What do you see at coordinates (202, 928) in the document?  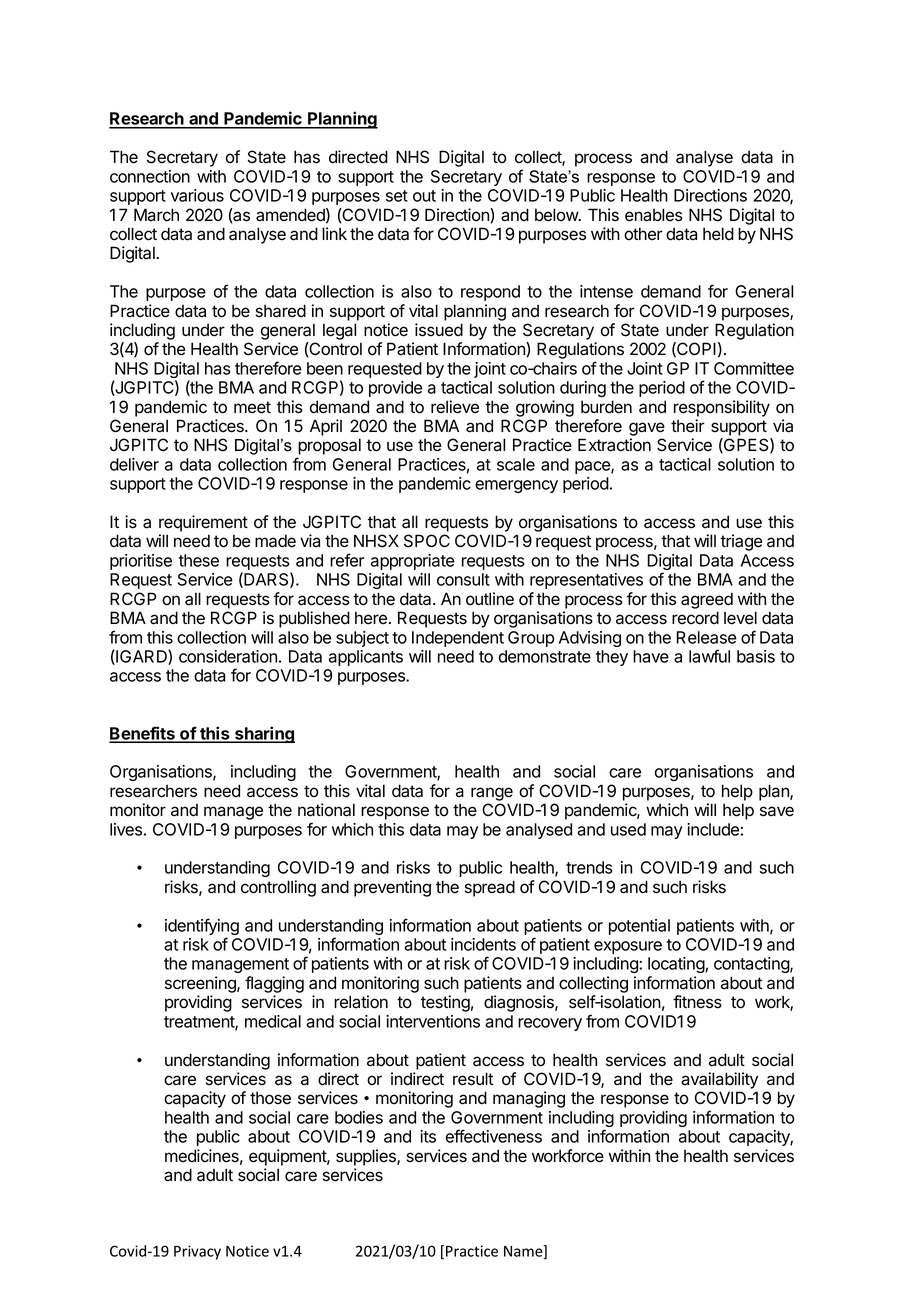 I see `identifying` at bounding box center [202, 928].
